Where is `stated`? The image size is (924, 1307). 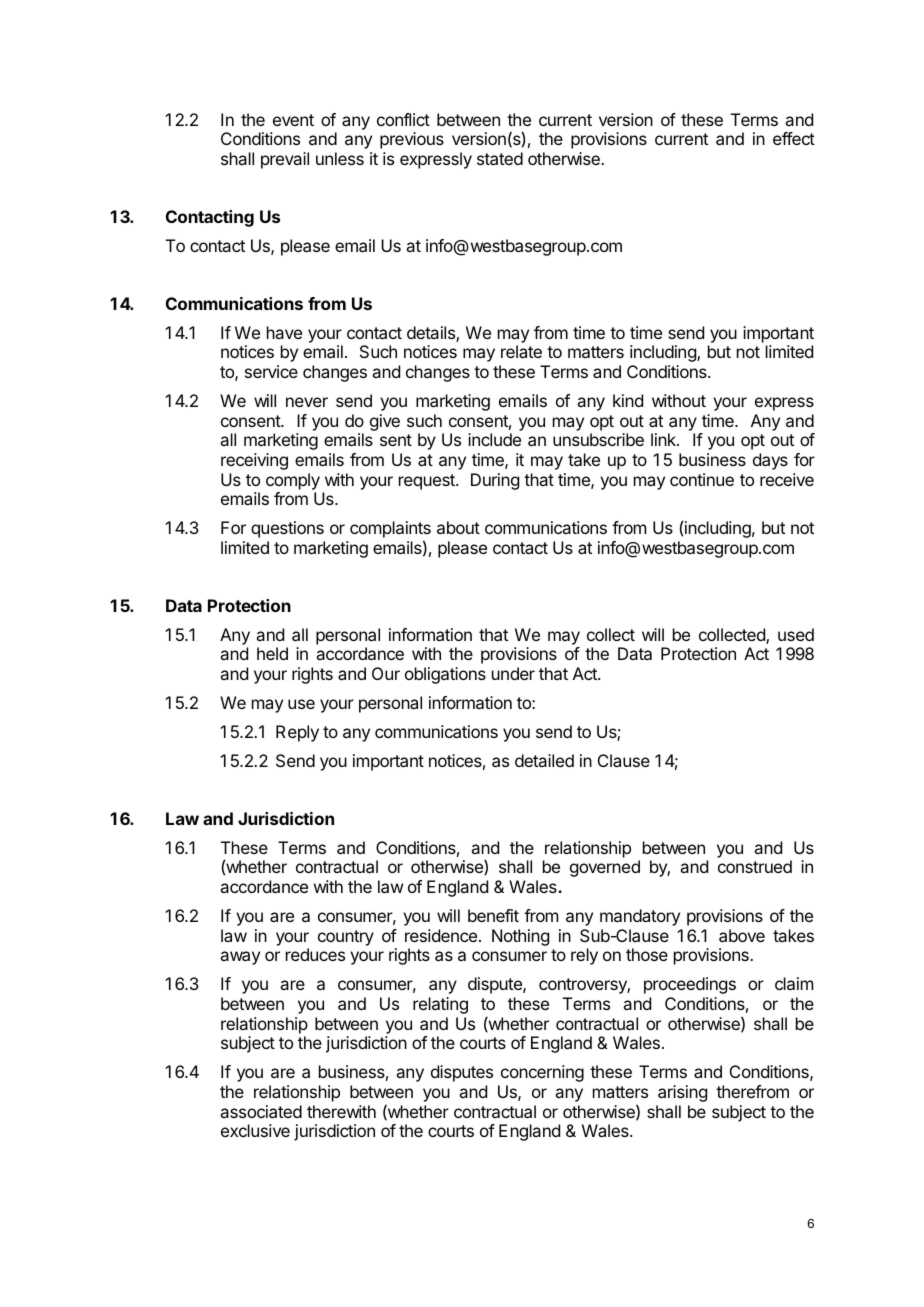 stated is located at coordinates (500, 158).
